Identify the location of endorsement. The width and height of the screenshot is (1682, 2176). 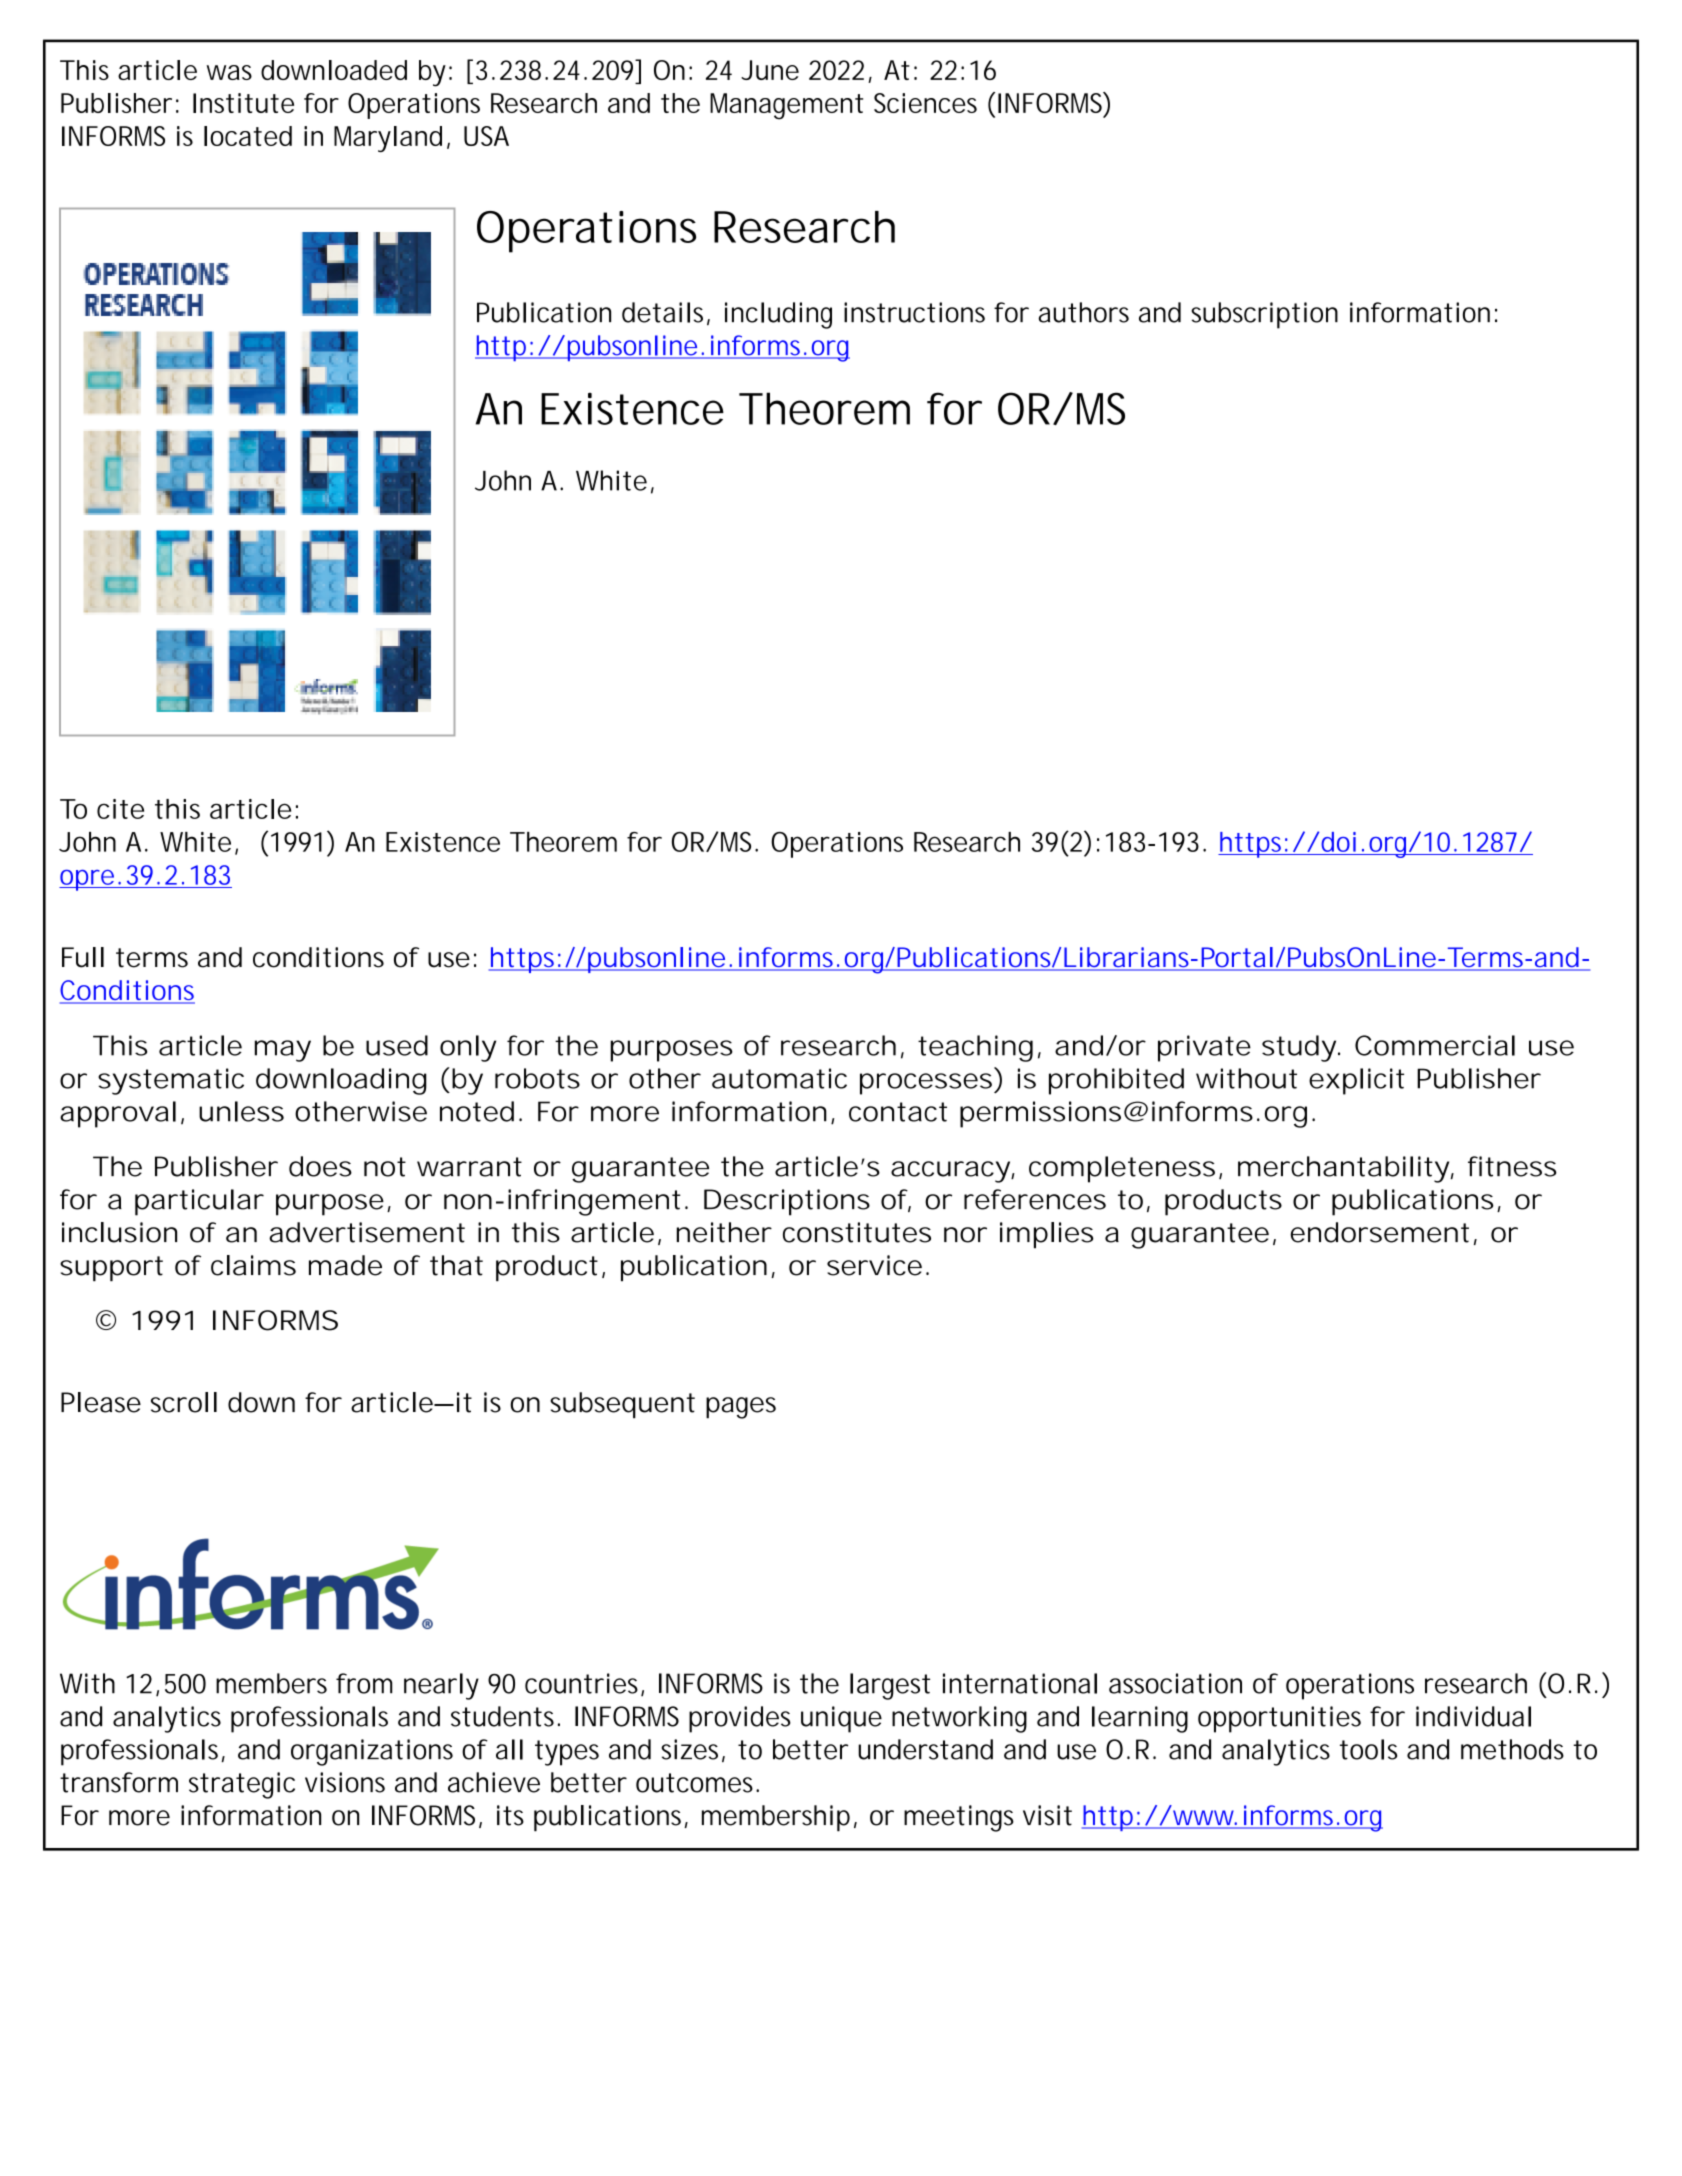
(1379, 1232).
